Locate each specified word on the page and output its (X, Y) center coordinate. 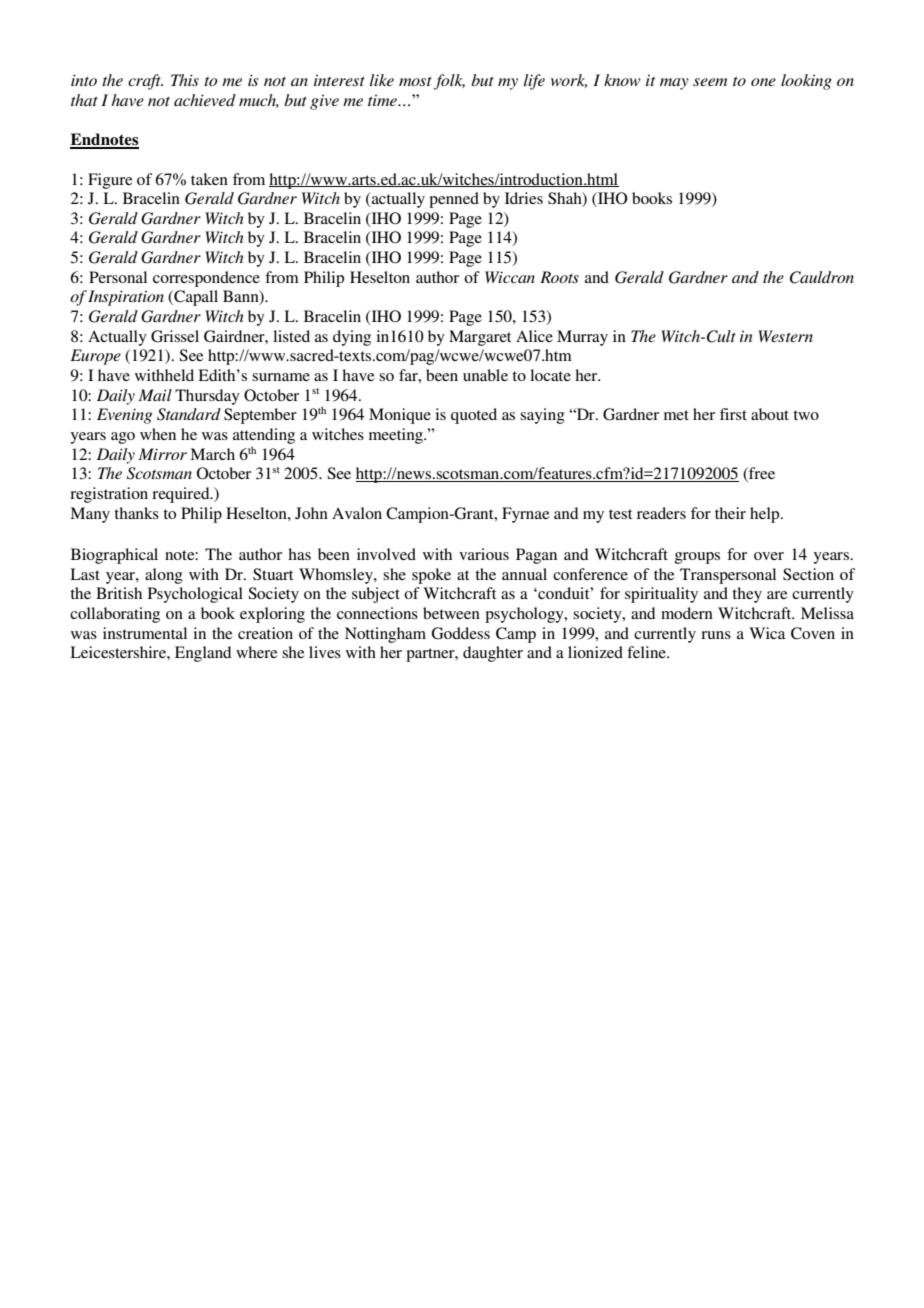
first (733, 414)
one (763, 82)
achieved (205, 100)
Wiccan (510, 277)
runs (716, 635)
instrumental (145, 633)
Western (785, 336)
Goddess (460, 633)
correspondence (206, 279)
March (212, 454)
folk (449, 82)
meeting (397, 436)
